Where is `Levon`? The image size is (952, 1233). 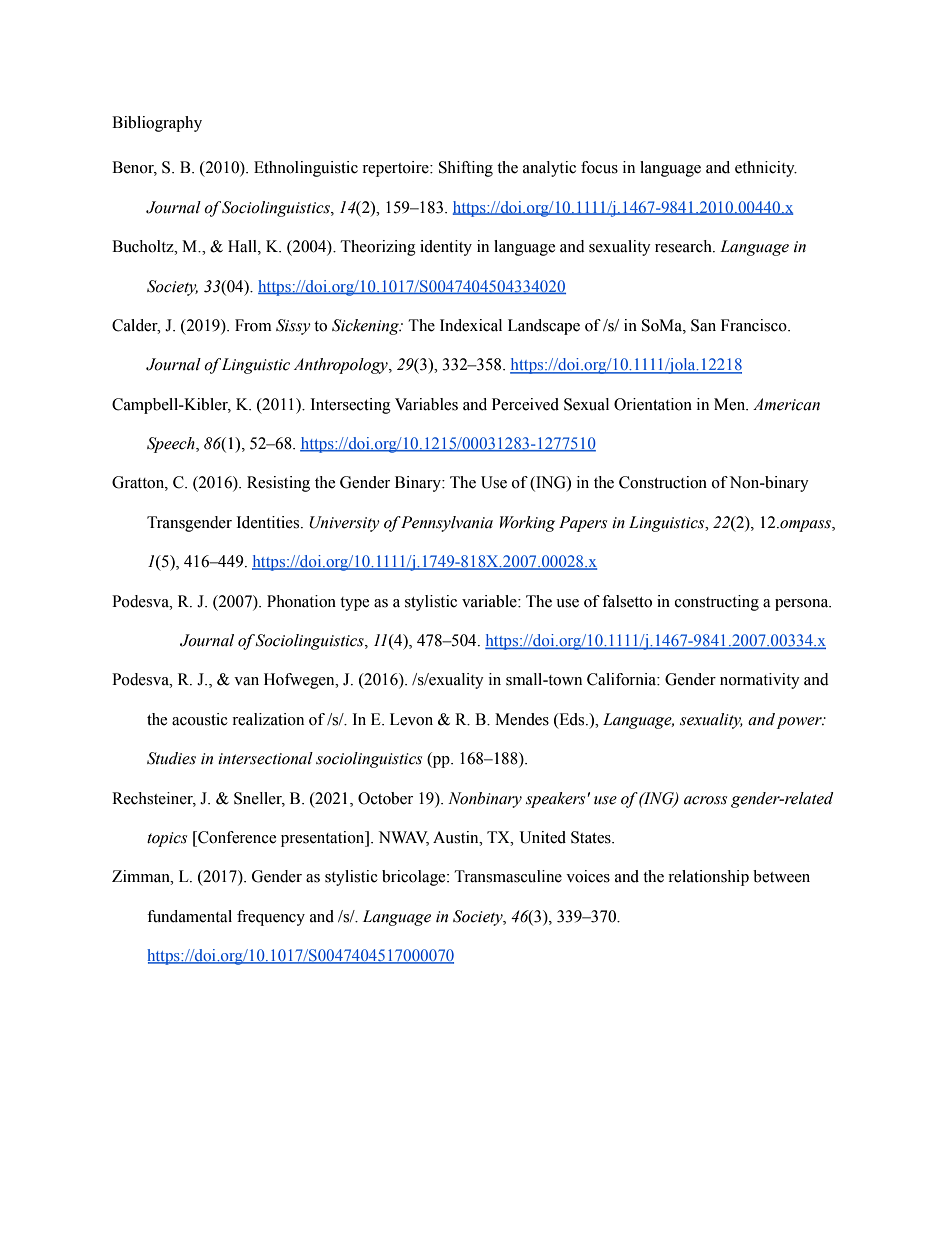
Levon is located at coordinates (411, 719).
